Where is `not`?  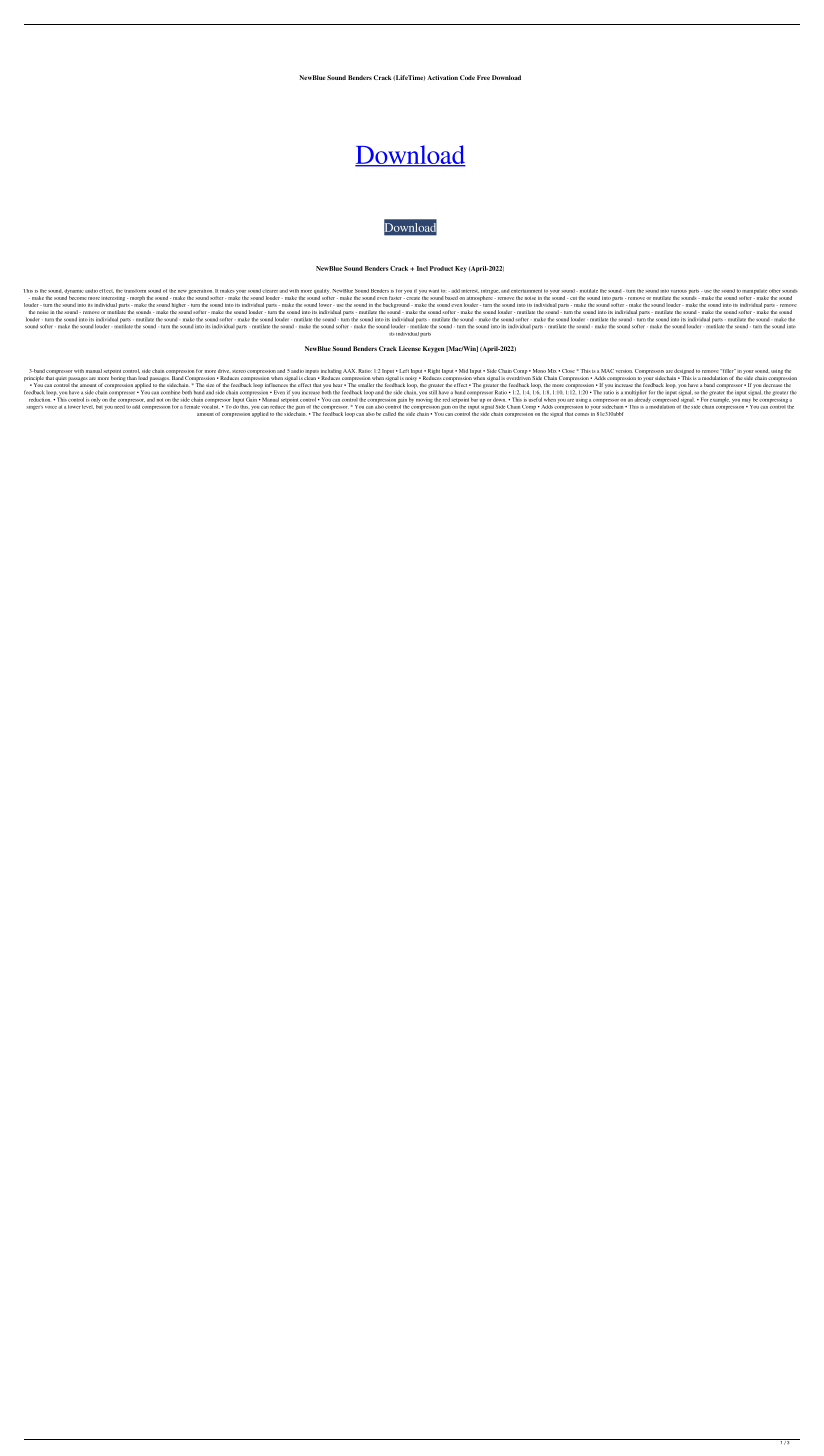 not is located at coordinates (160, 400).
